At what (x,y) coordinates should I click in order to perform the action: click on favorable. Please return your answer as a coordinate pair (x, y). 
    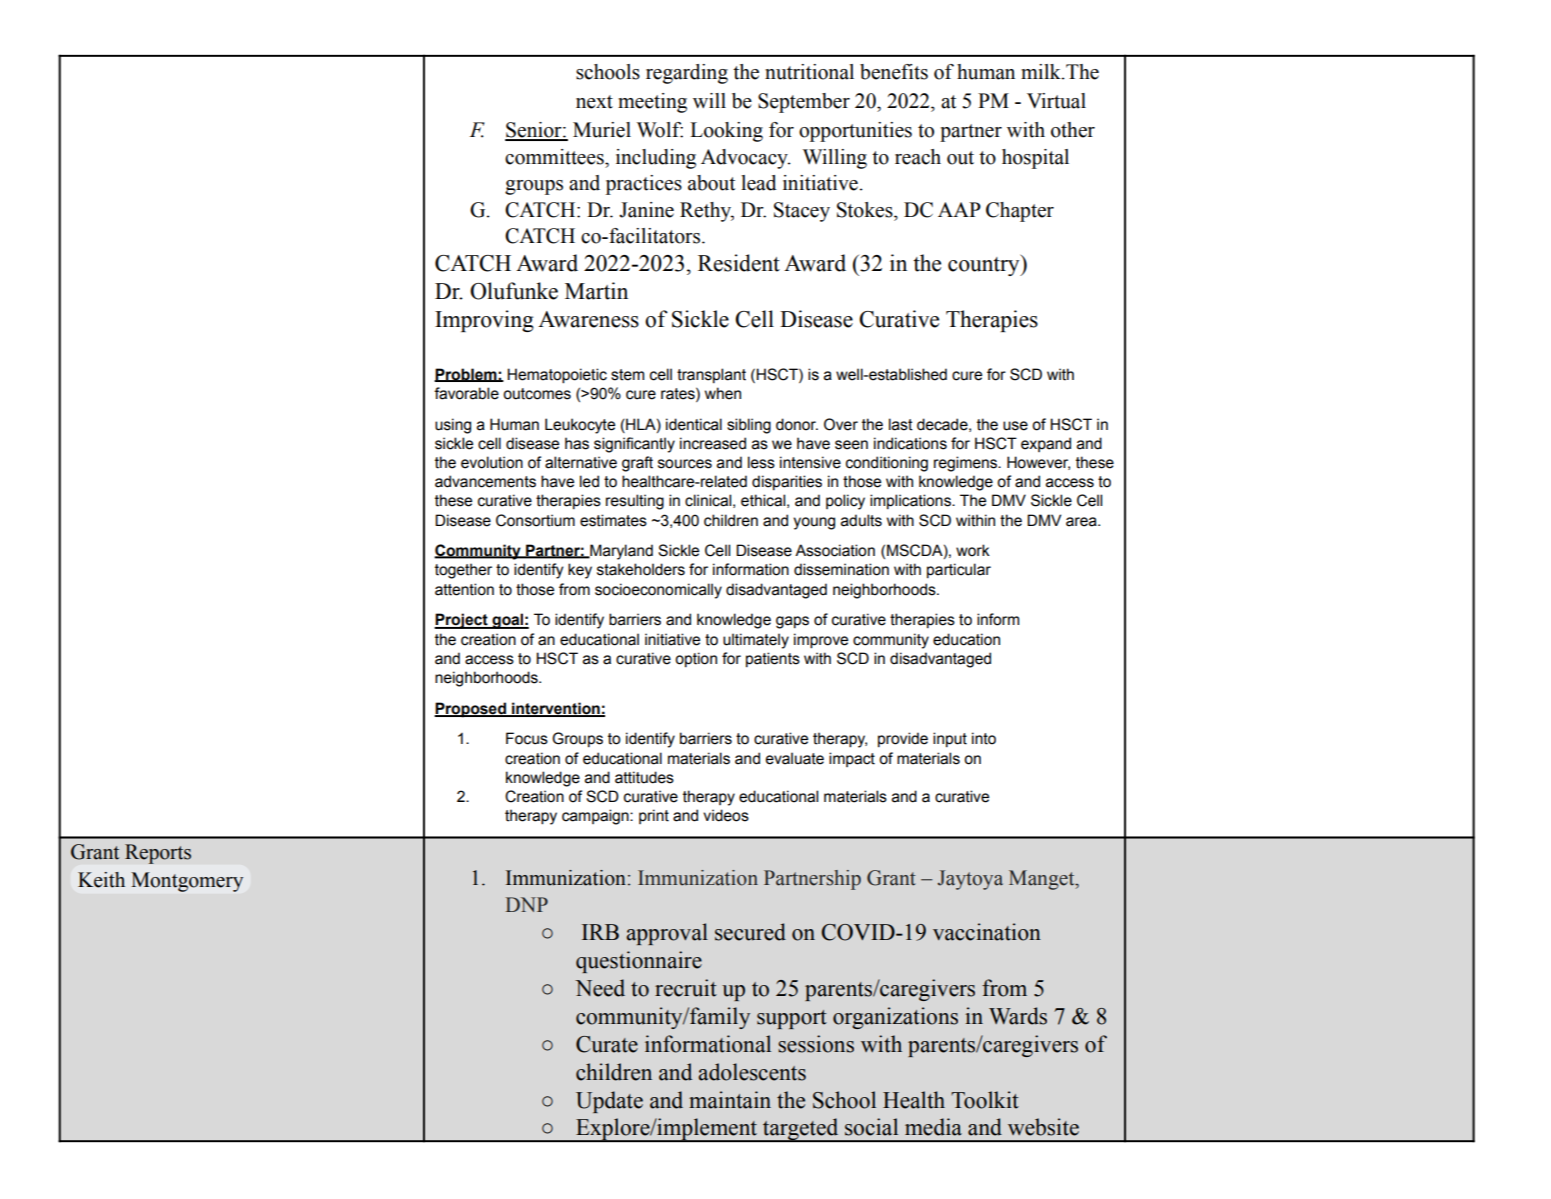
    Looking at the image, I should click on (466, 393).
